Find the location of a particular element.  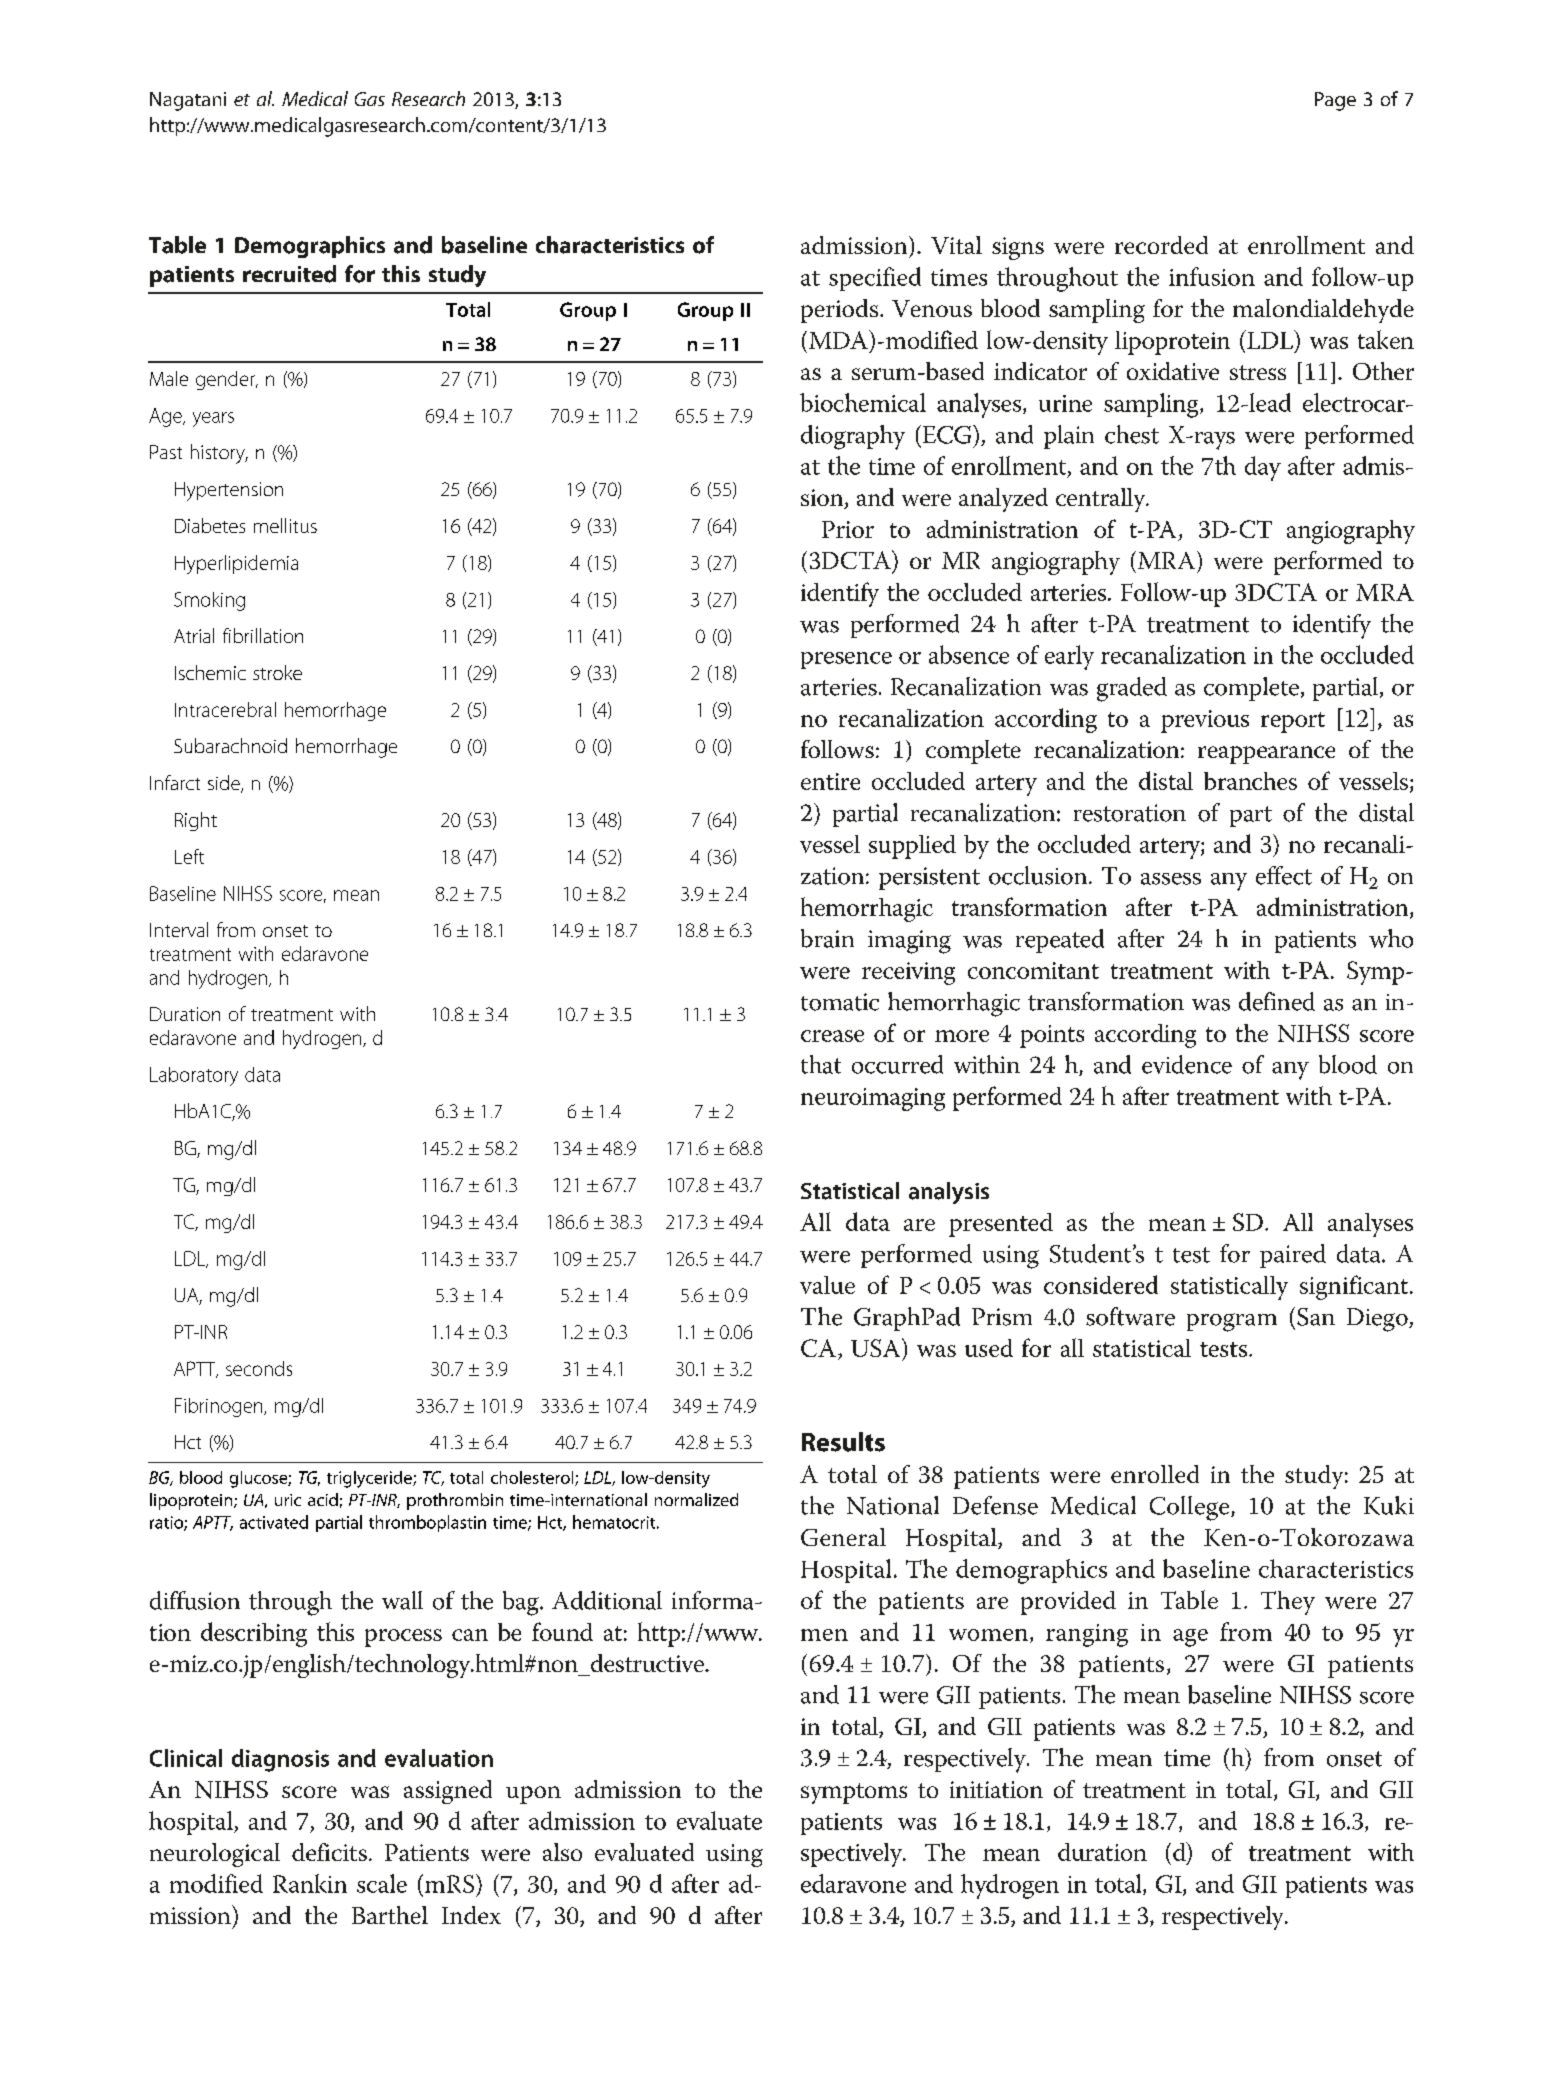

value is located at coordinates (827, 1285).
